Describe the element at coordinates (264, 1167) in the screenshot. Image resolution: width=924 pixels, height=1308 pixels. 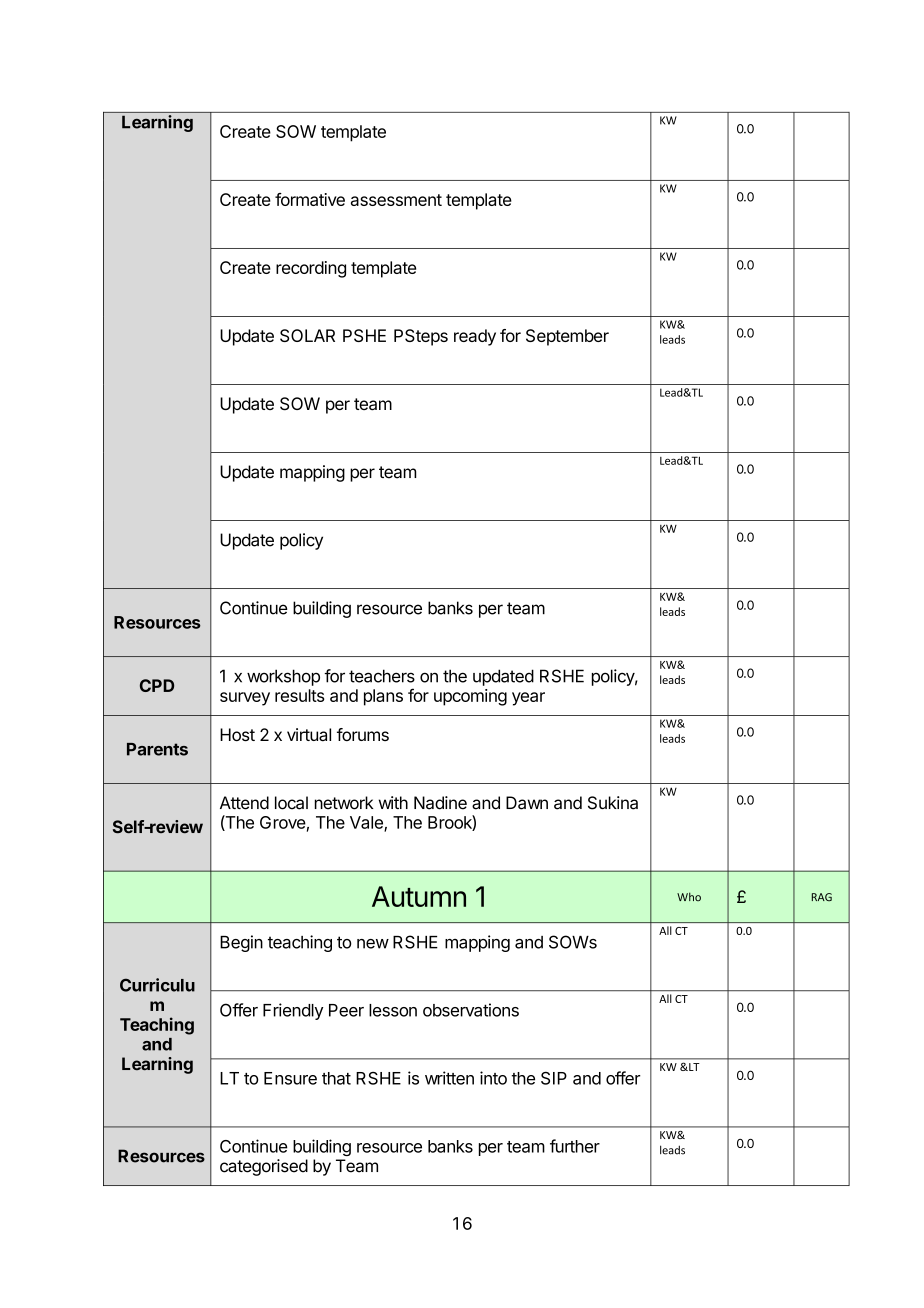
I see `categorised` at that location.
